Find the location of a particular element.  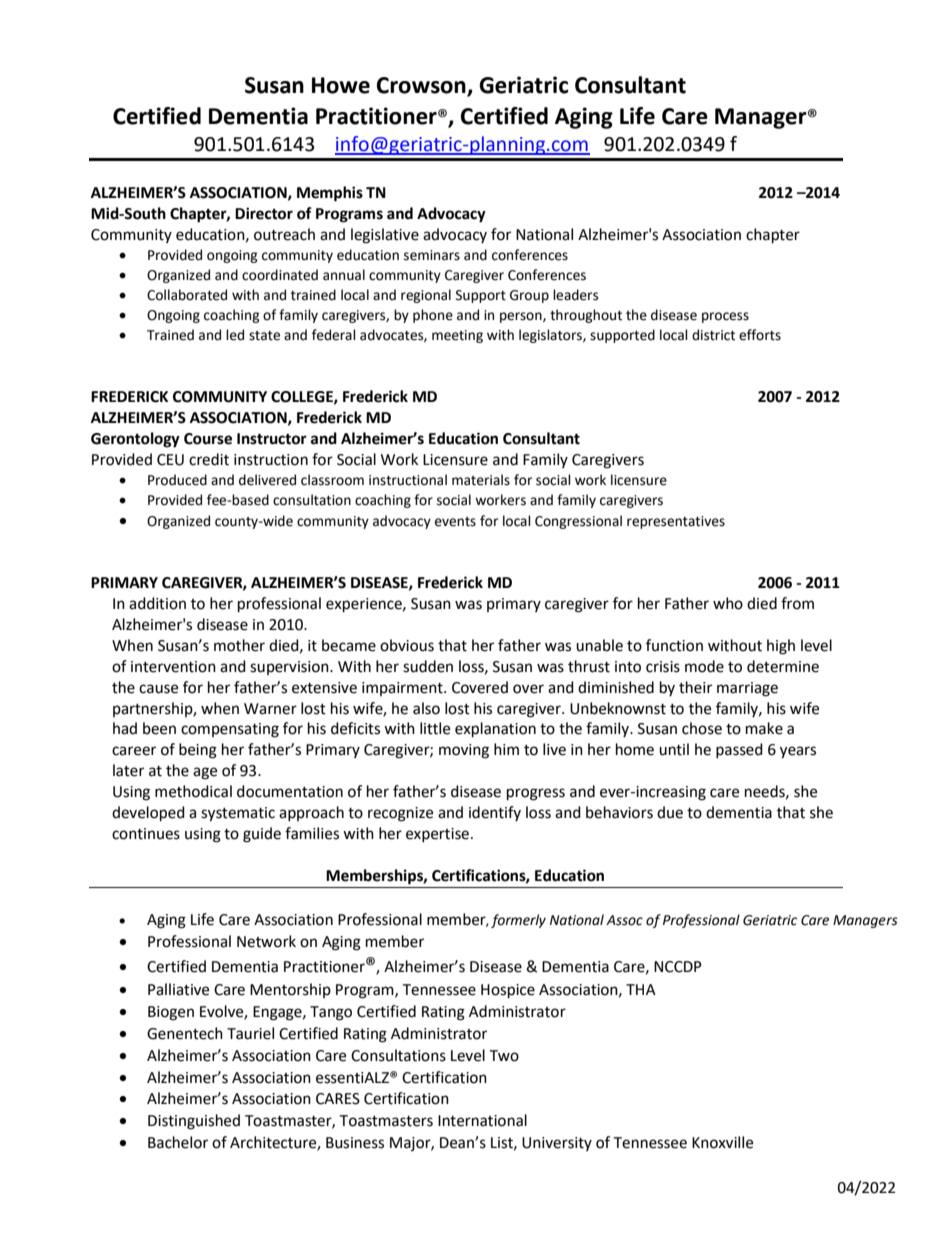

meeting is located at coordinates (457, 336).
